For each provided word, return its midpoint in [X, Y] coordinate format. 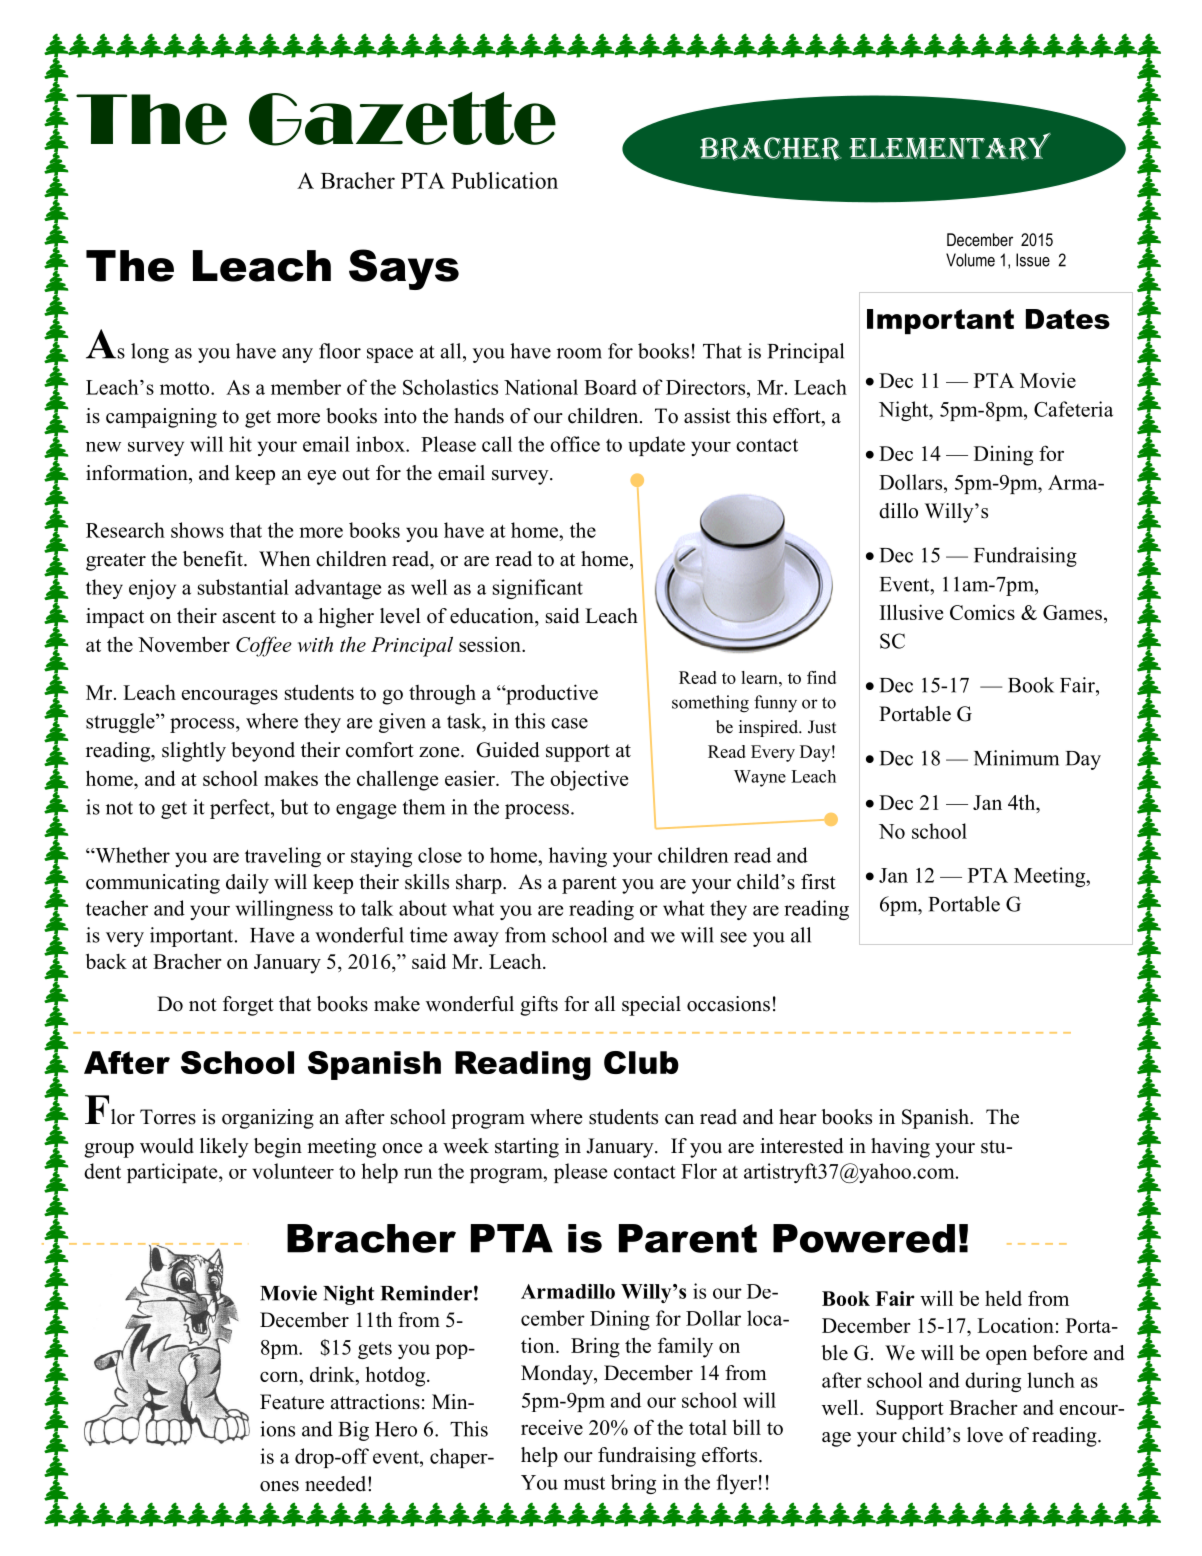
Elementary [950, 147]
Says [404, 269]
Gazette [402, 119]
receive [552, 1427]
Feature [292, 1402]
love [985, 1435]
